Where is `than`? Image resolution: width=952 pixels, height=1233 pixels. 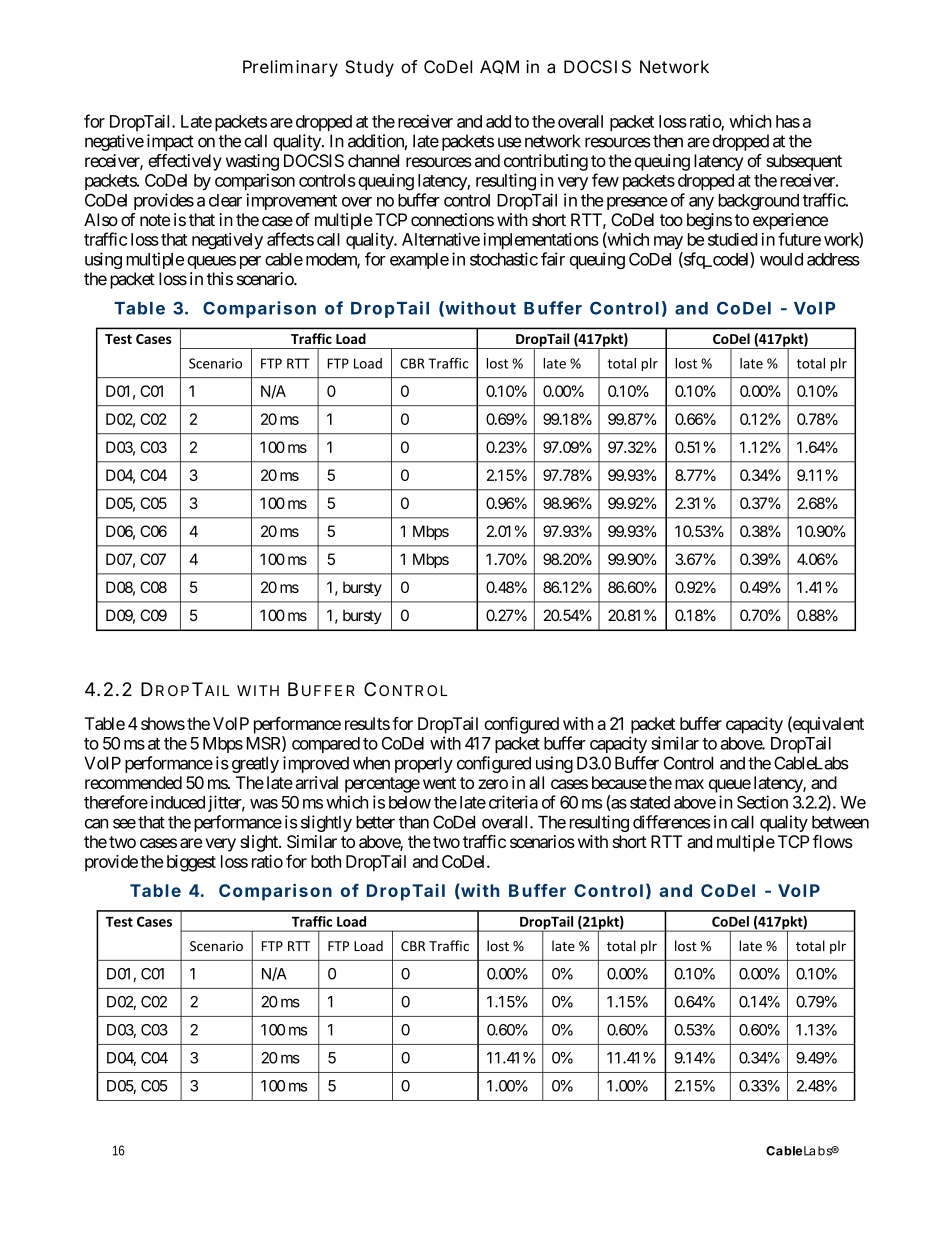 than is located at coordinates (414, 822).
